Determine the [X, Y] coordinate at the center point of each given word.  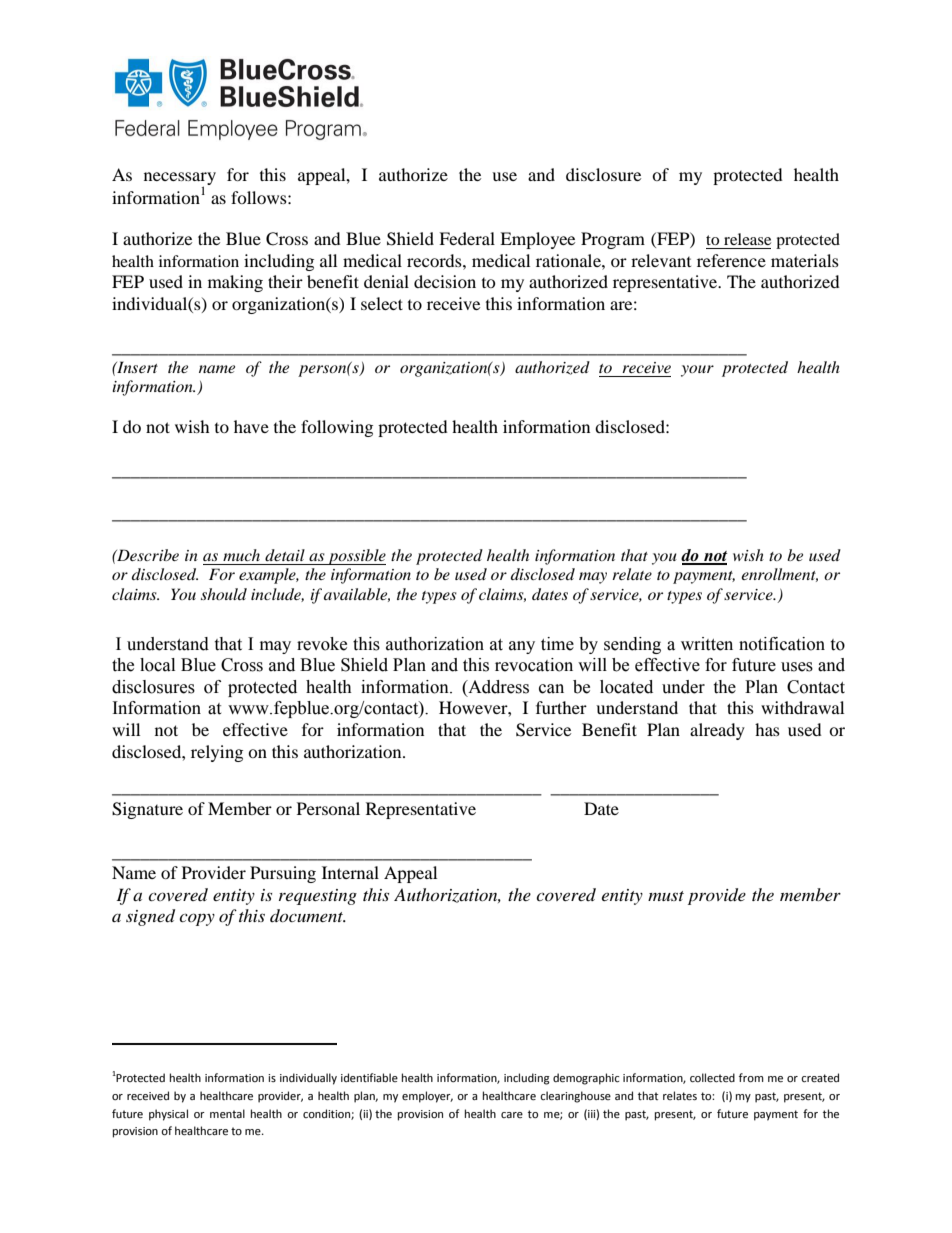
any [522, 647]
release [747, 239]
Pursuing [283, 874]
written [707, 644]
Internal [350, 872]
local [157, 665]
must [666, 896]
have [251, 426]
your [697, 371]
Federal [467, 238]
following [337, 428]
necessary [180, 179]
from [751, 1078]
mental [227, 1113]
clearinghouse [575, 1097]
